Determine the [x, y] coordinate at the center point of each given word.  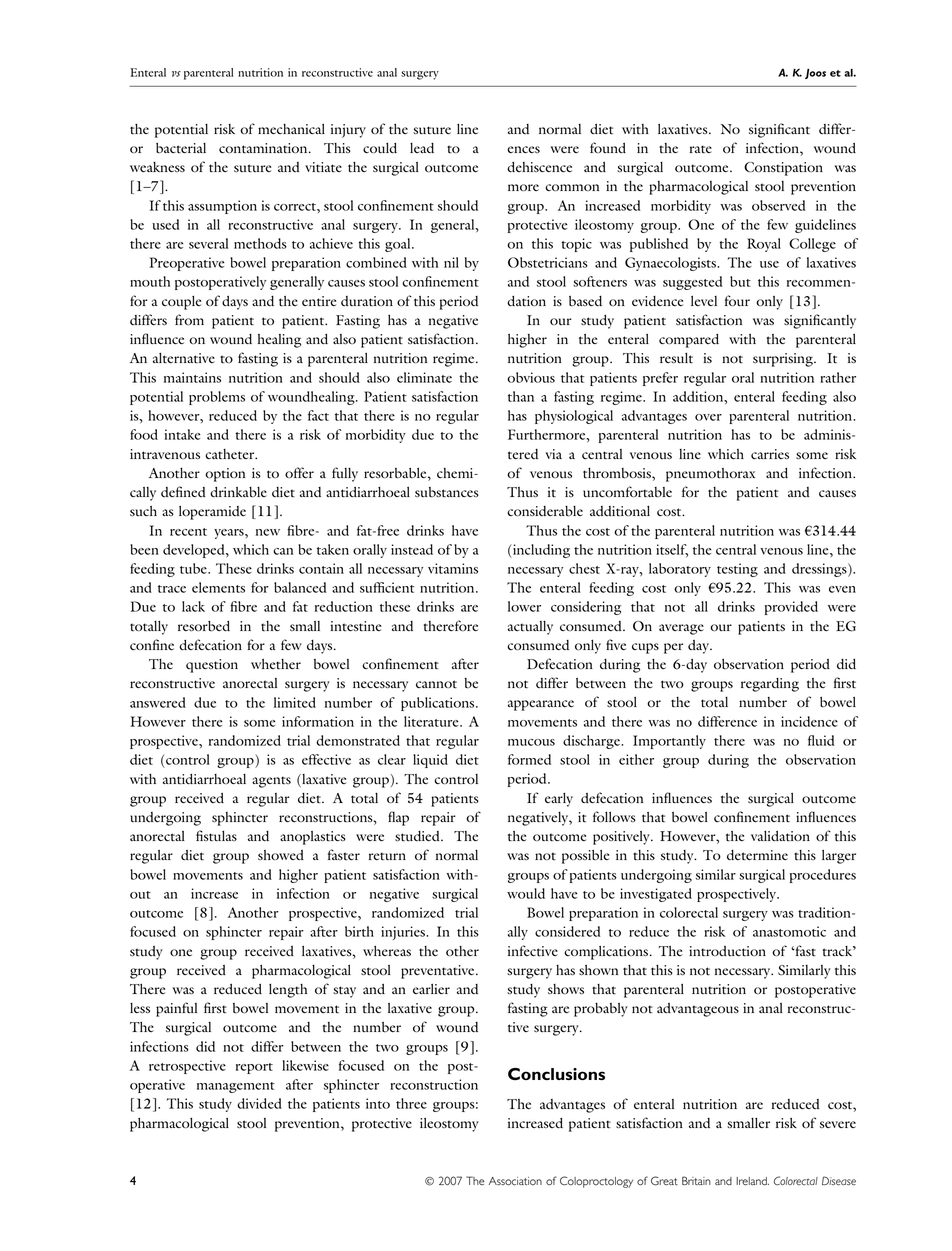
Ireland [752, 1181]
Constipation [783, 169]
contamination [264, 148]
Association [515, 1181]
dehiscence [539, 167]
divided [259, 1103]
